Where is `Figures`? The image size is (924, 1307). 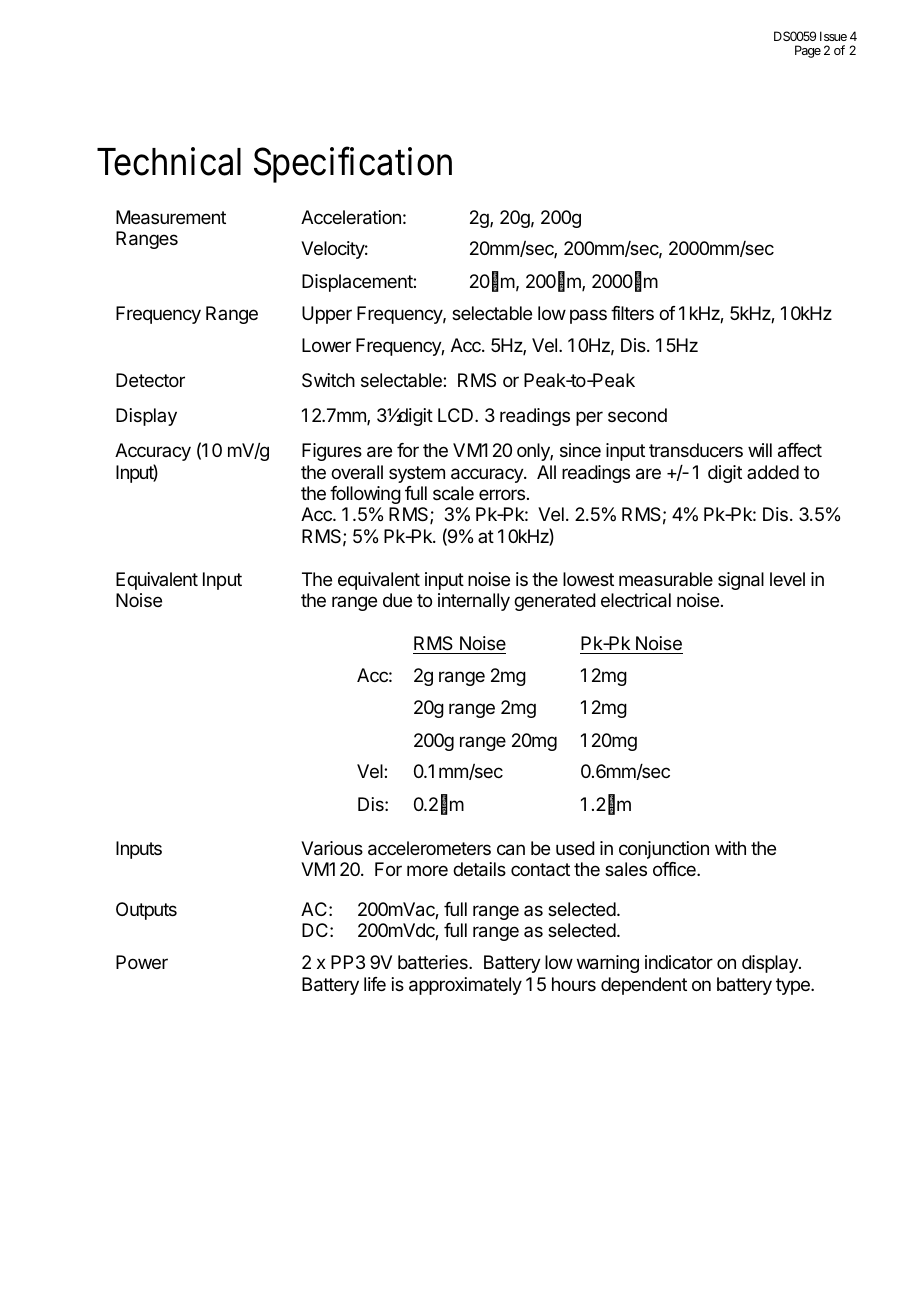 Figures is located at coordinates (332, 452).
